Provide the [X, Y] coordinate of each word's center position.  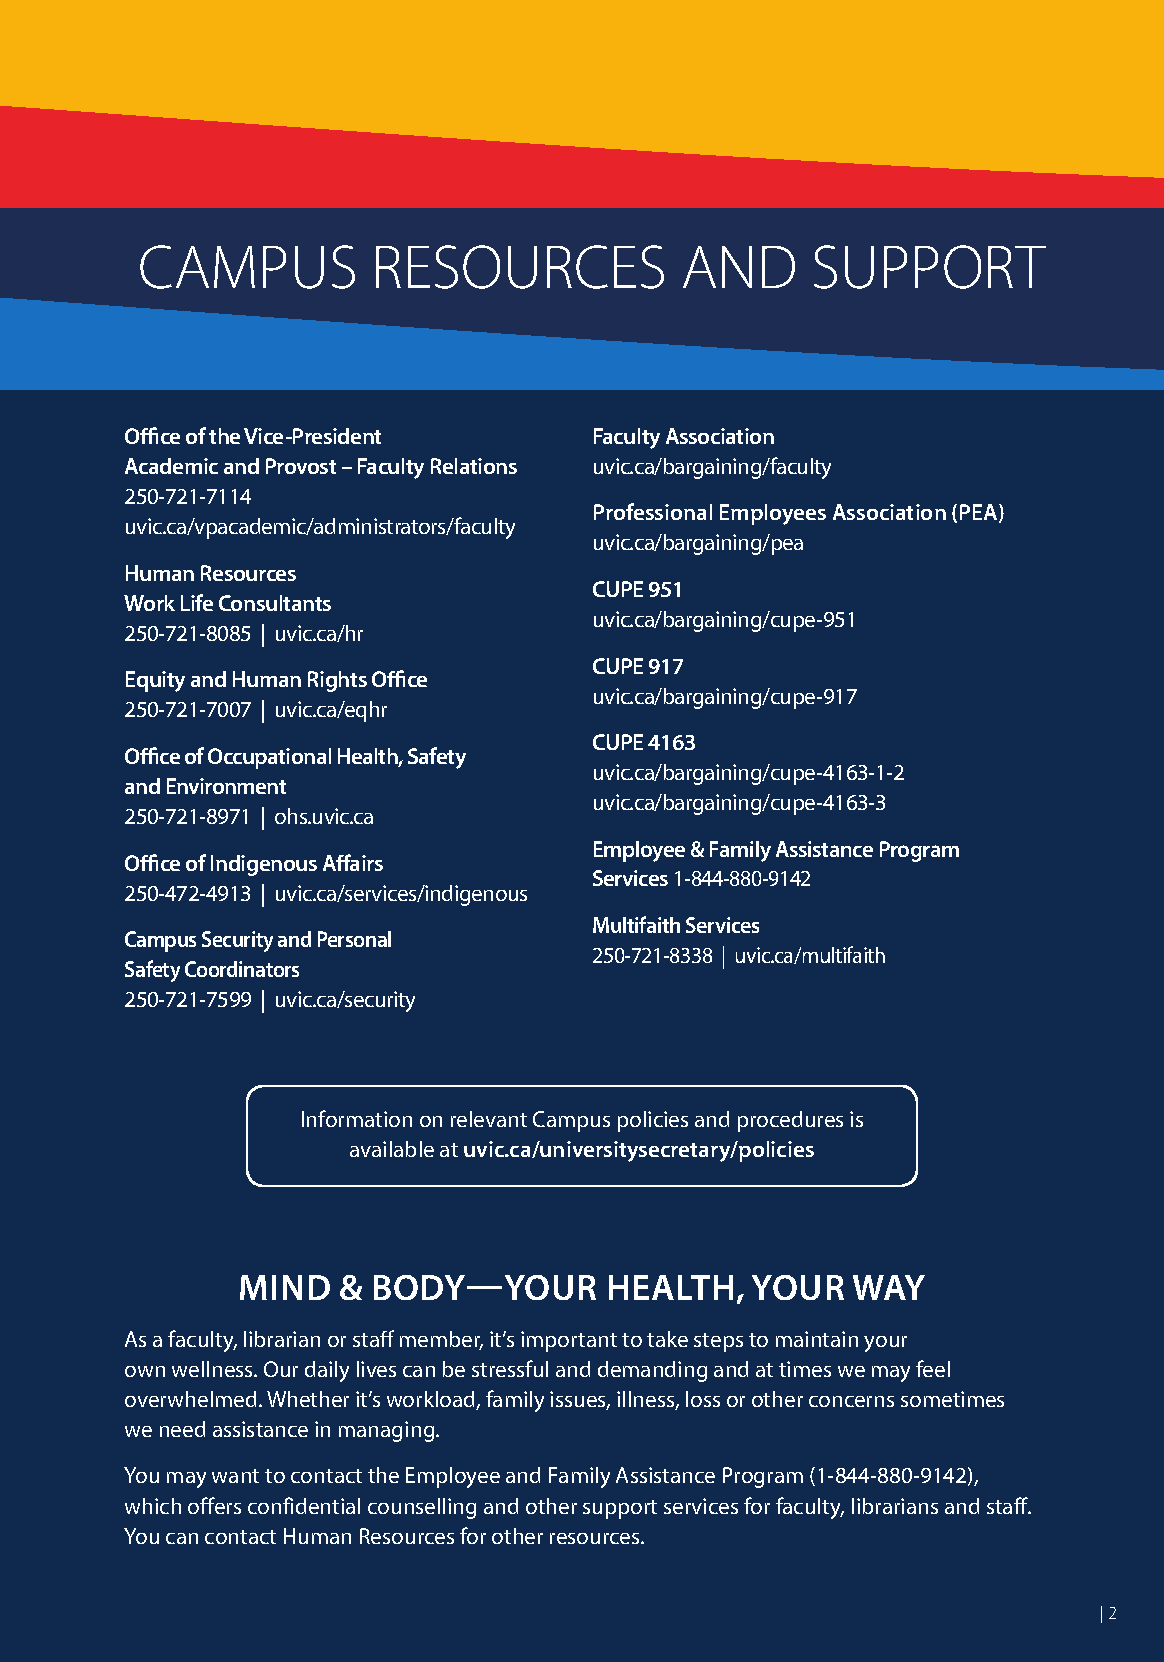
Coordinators [242, 969]
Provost [301, 466]
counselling [422, 1508]
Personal [354, 939]
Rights [337, 681]
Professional [653, 511]
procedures [790, 1121]
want [235, 1476]
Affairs [353, 862]
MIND [285, 1287]
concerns [851, 1401]
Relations [474, 466]
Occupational [269, 758]
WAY [889, 1287]
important [569, 1341]
